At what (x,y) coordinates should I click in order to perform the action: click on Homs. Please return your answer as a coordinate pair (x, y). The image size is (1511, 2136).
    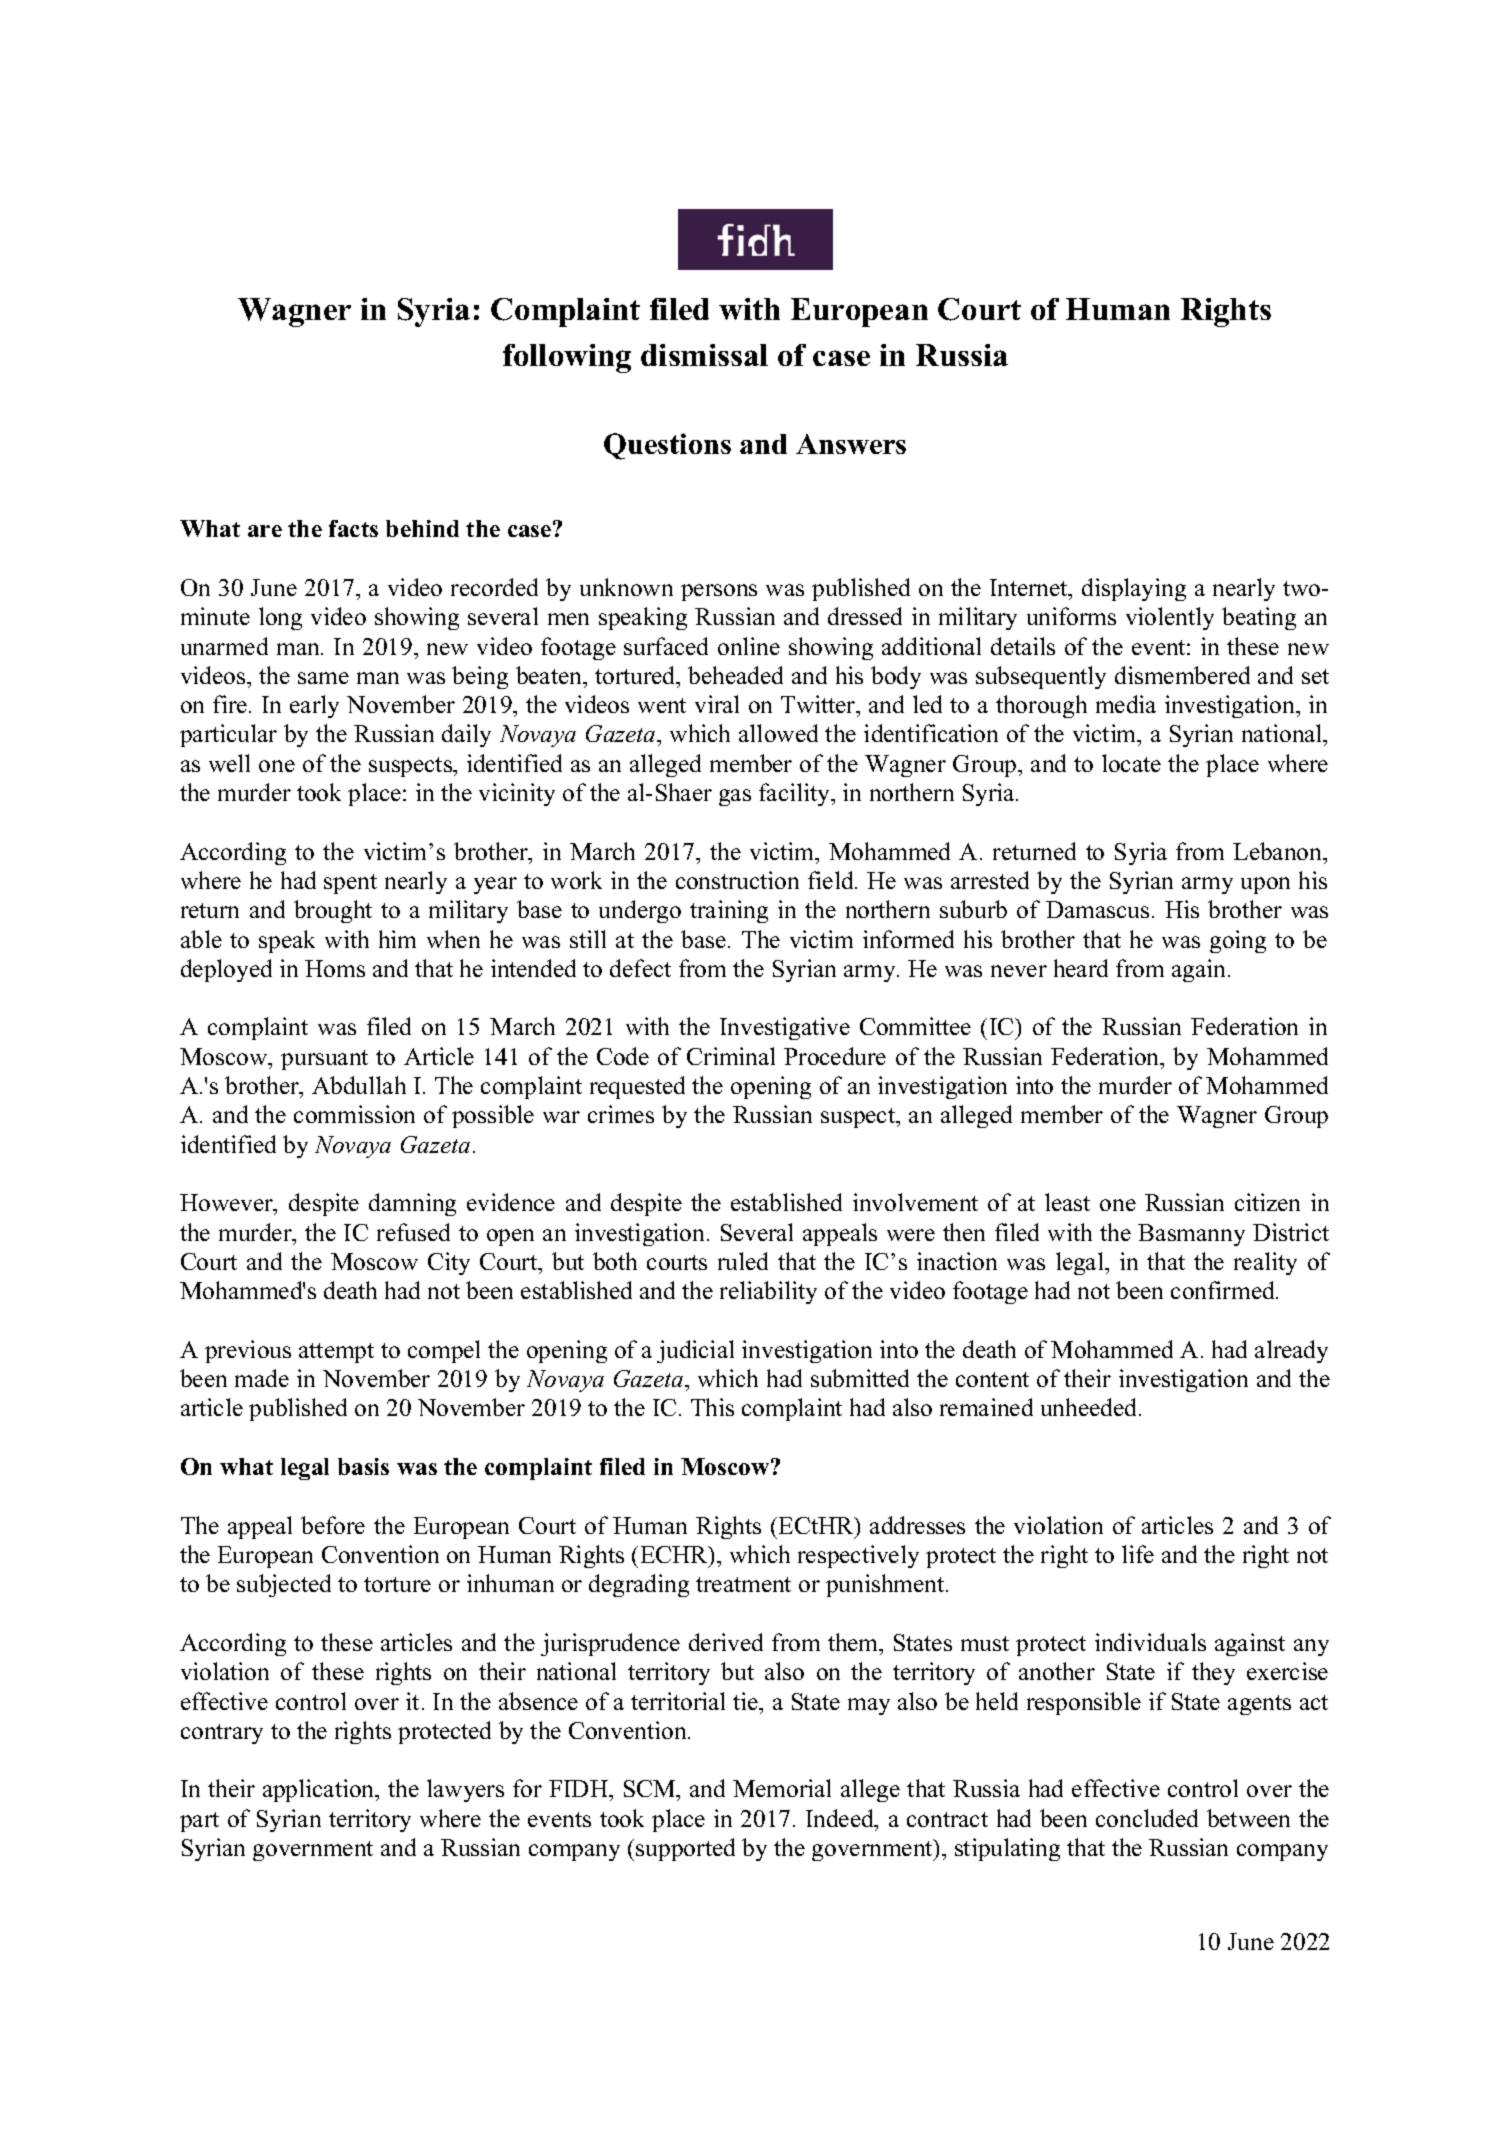
    Looking at the image, I should click on (335, 968).
